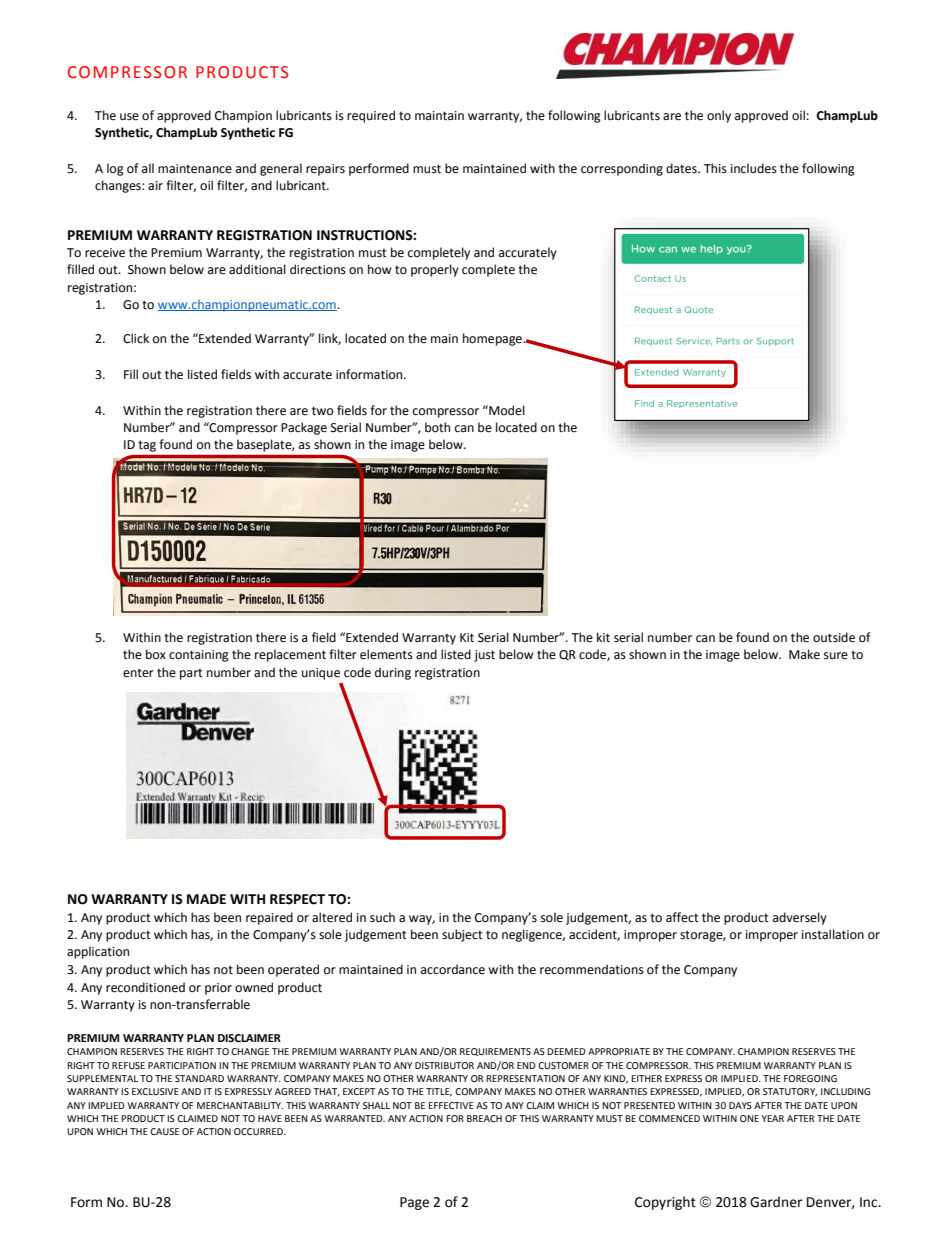  I want to click on CAUSE, so click(164, 1131).
